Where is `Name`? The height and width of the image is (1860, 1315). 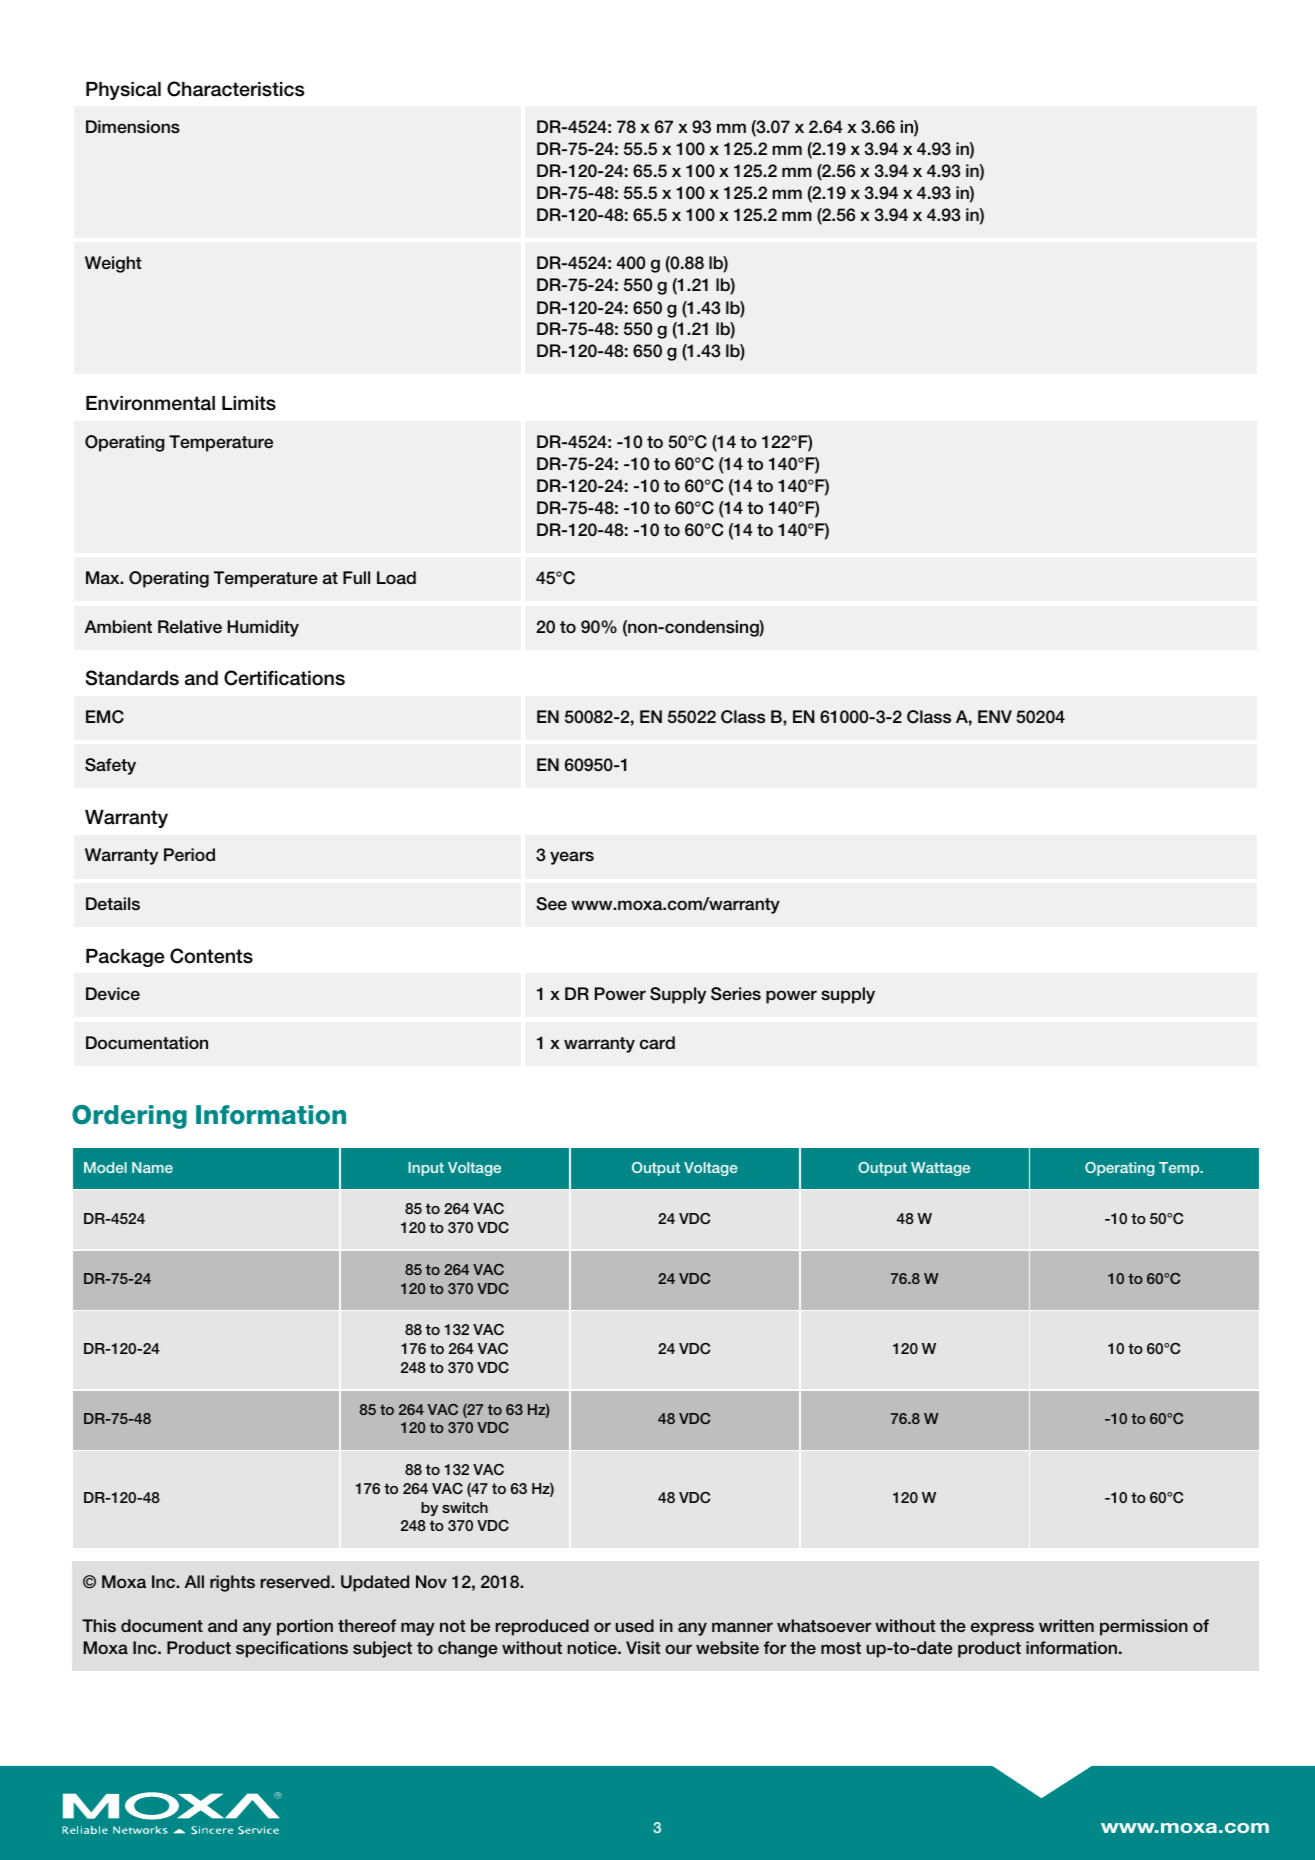 Name is located at coordinates (152, 1167).
